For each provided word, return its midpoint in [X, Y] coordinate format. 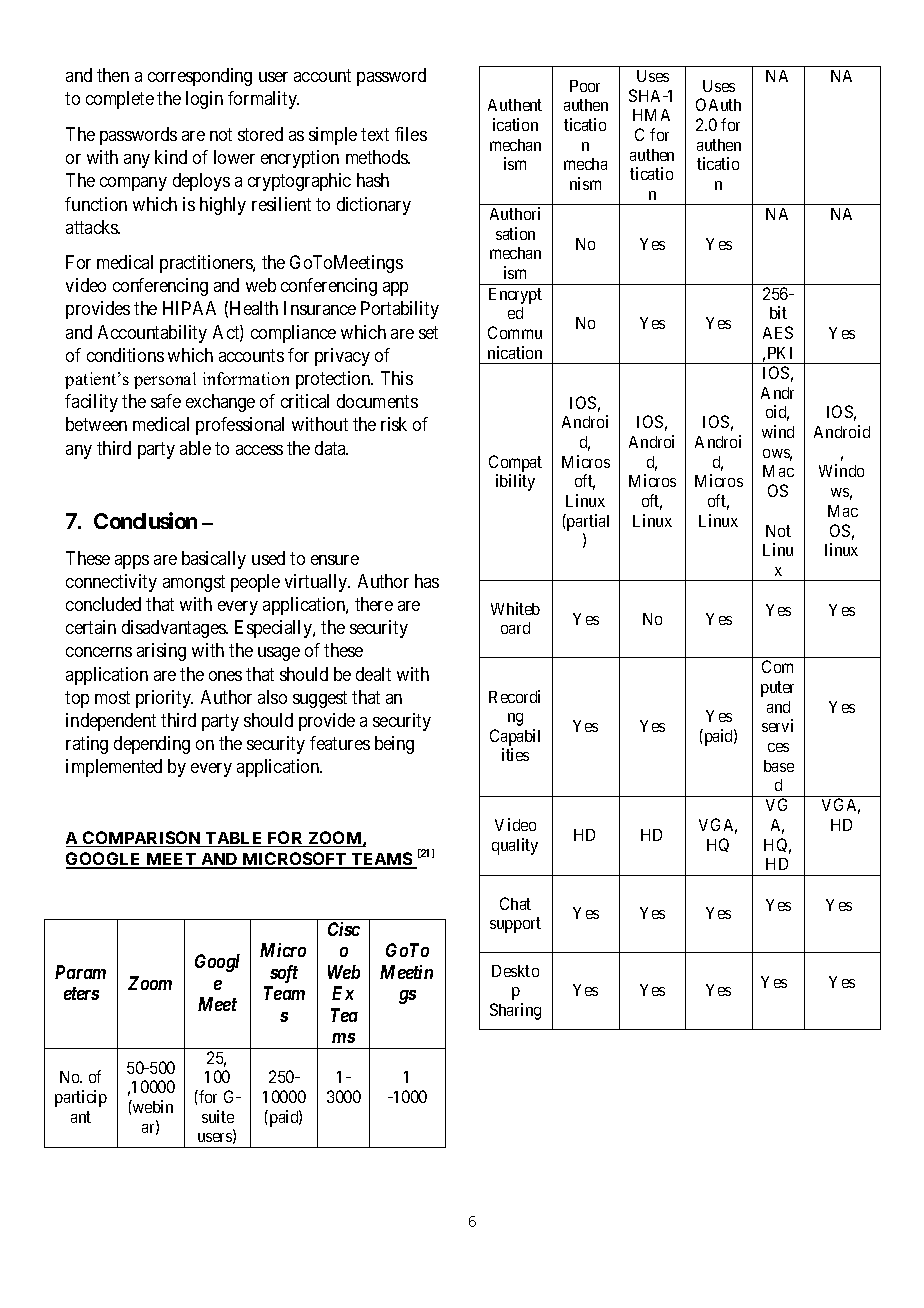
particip [81, 1098]
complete [120, 100]
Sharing [515, 1011]
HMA [651, 115]
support [515, 925]
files [411, 134]
